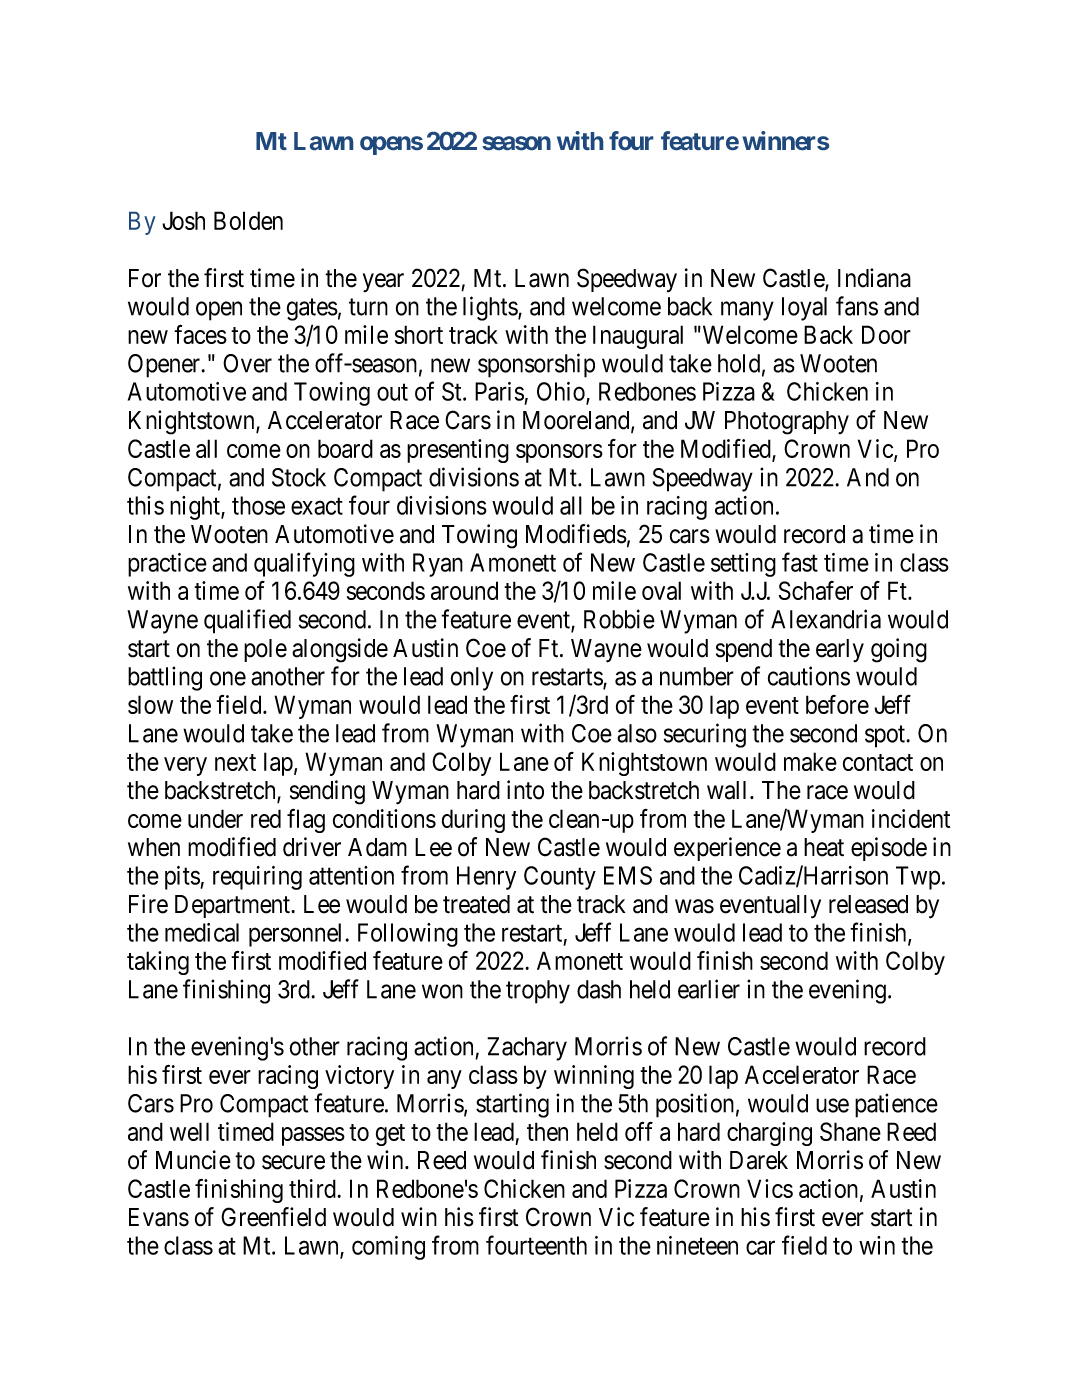  Describe the element at coordinates (383, 282) in the page. I see `year` at that location.
